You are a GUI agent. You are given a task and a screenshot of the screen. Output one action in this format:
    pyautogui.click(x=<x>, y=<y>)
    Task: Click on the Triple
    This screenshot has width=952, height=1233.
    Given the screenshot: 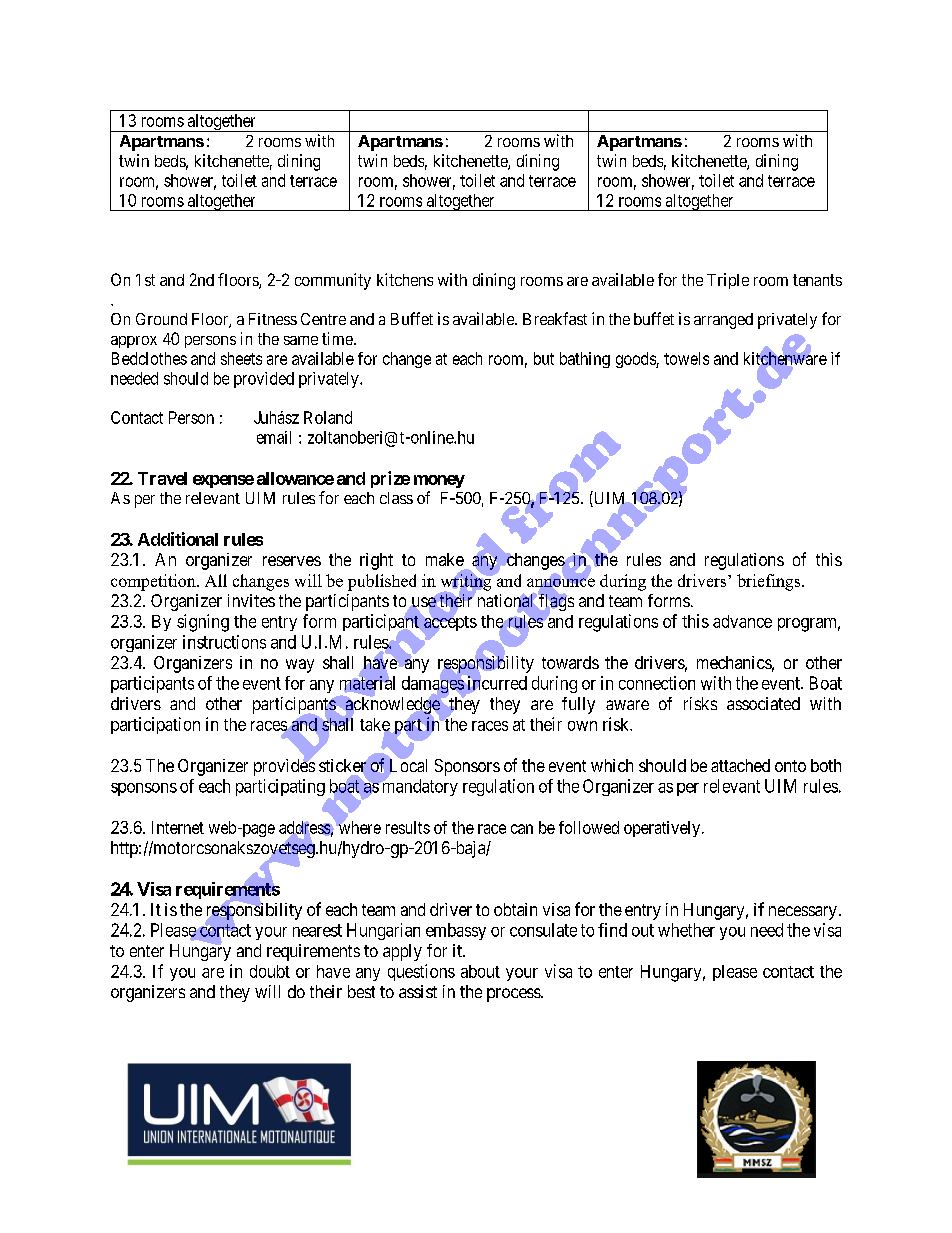 What is the action you would take?
    pyautogui.click(x=728, y=281)
